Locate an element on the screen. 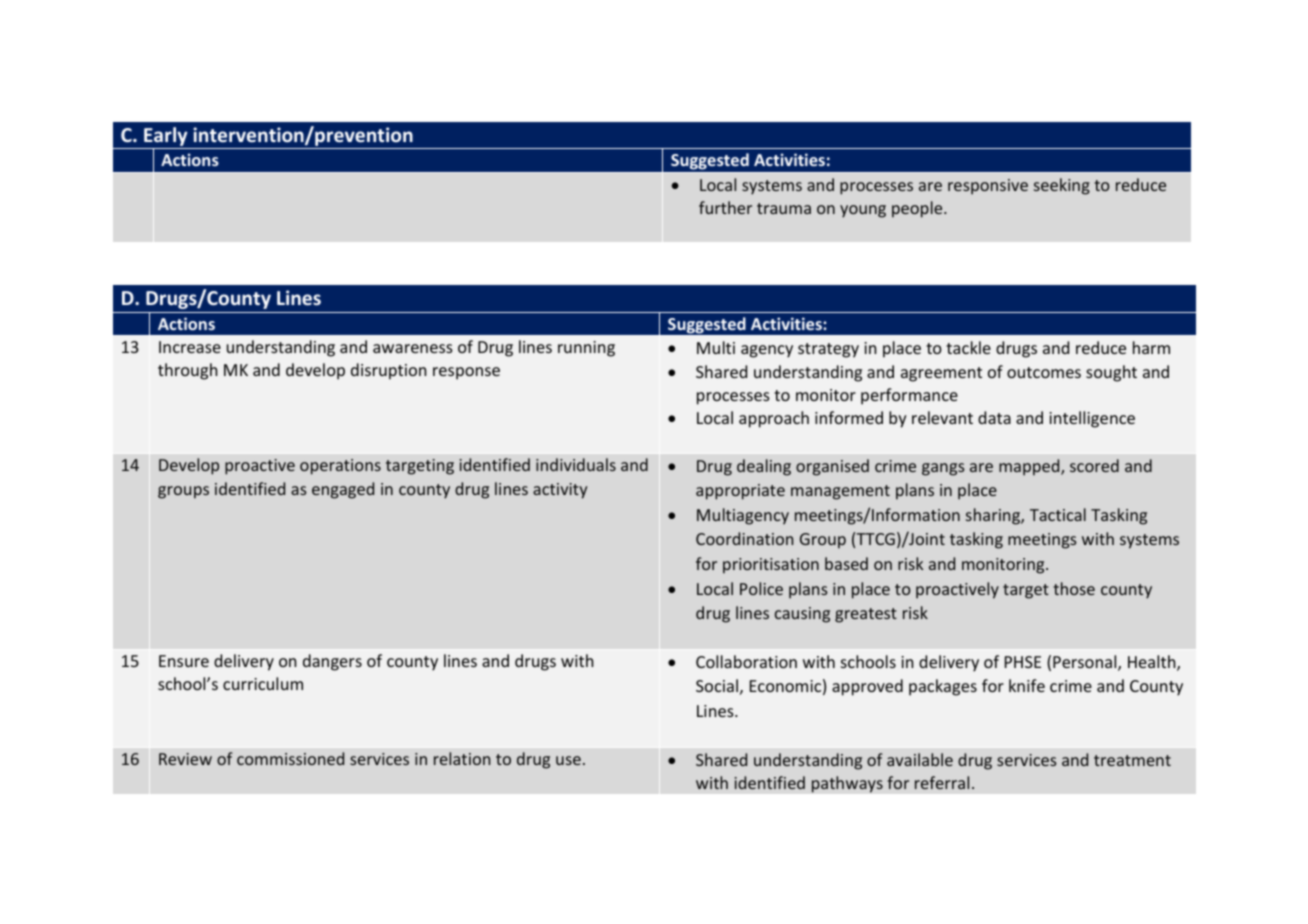 Image resolution: width=1308 pixels, height=924 pixels. operations is located at coordinates (340, 467).
